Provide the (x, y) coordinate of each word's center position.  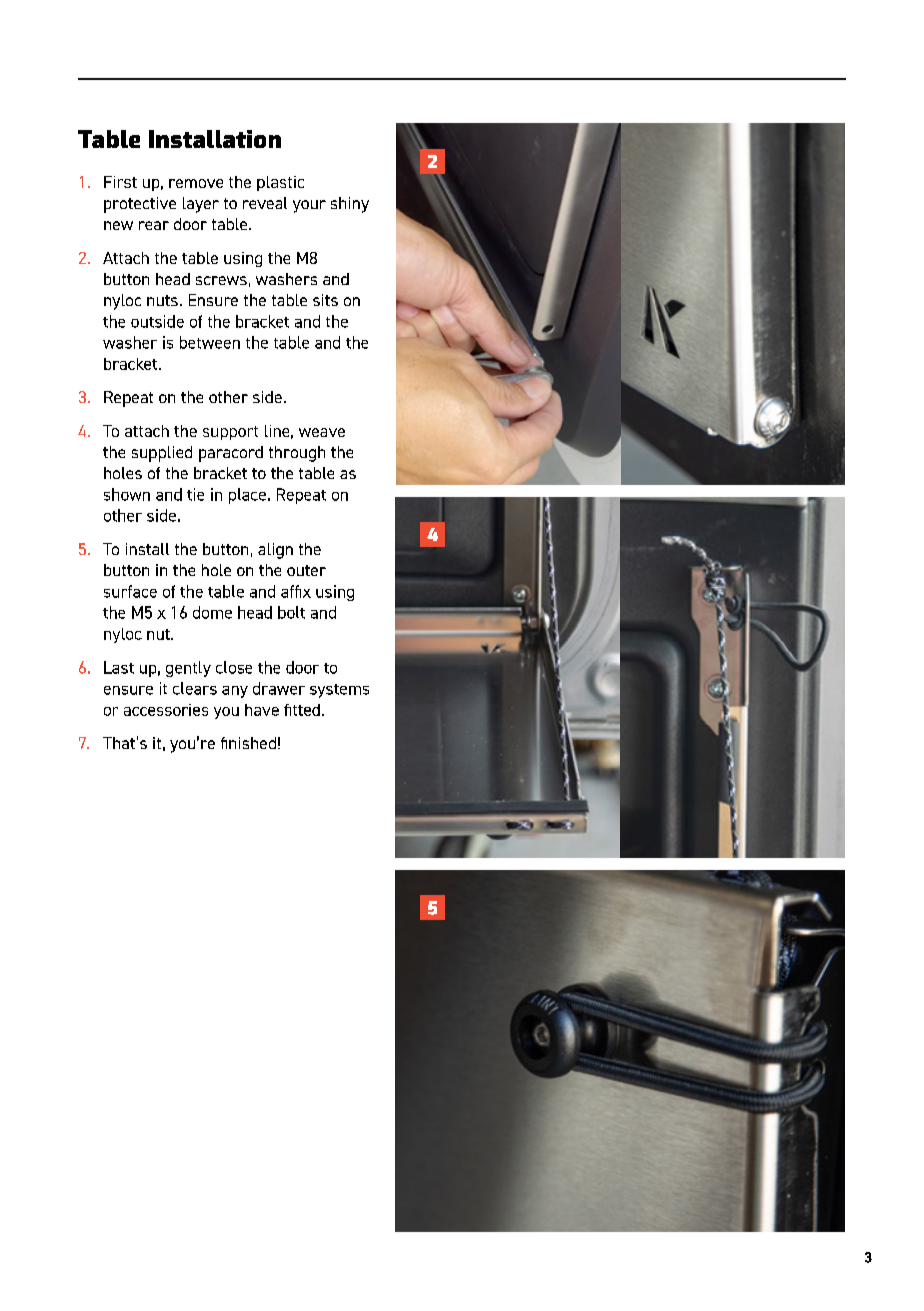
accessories (166, 710)
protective (140, 205)
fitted (302, 710)
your (309, 206)
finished (248, 743)
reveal (265, 203)
